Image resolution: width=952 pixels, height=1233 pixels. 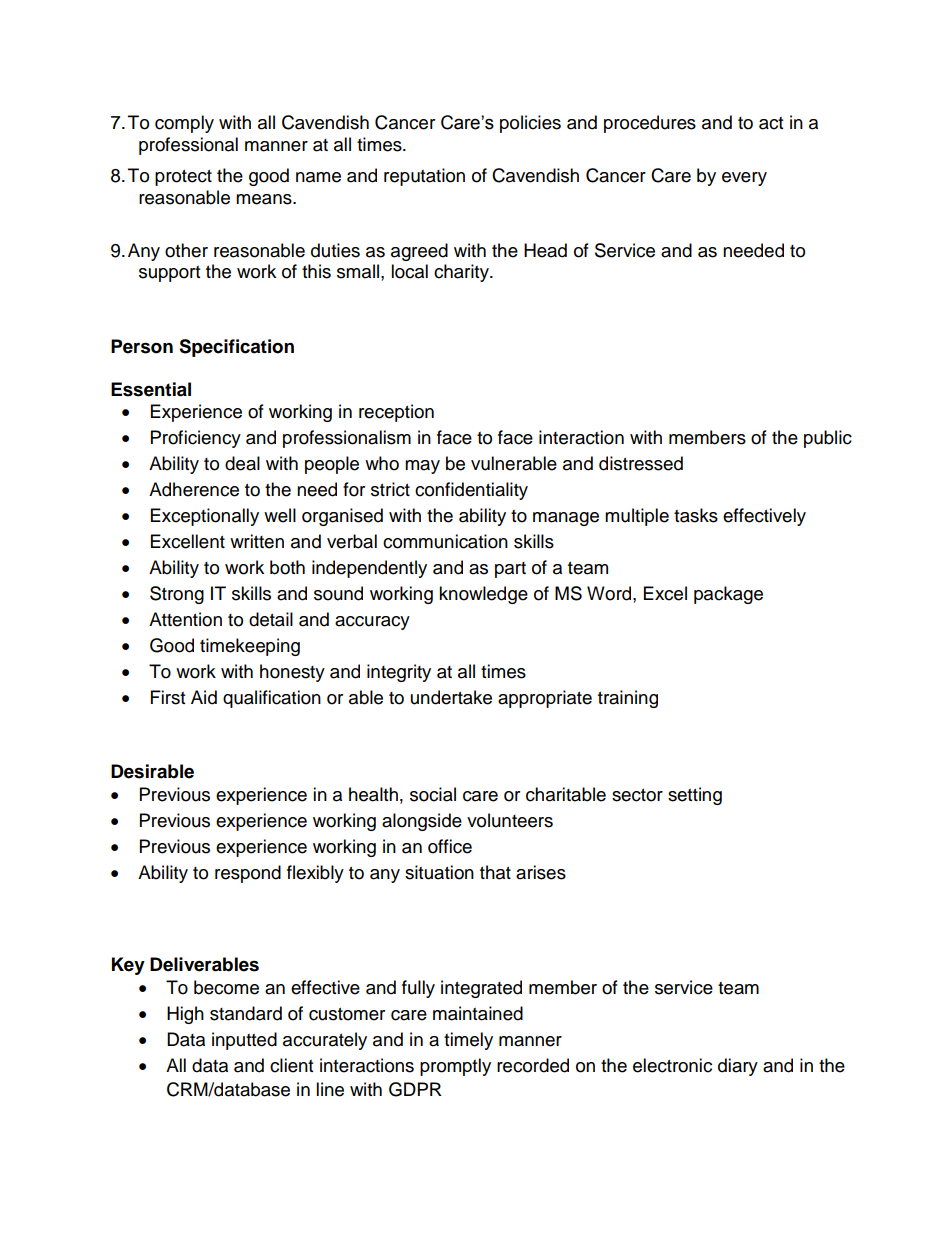 What do you see at coordinates (450, 846) in the document?
I see `office` at bounding box center [450, 846].
